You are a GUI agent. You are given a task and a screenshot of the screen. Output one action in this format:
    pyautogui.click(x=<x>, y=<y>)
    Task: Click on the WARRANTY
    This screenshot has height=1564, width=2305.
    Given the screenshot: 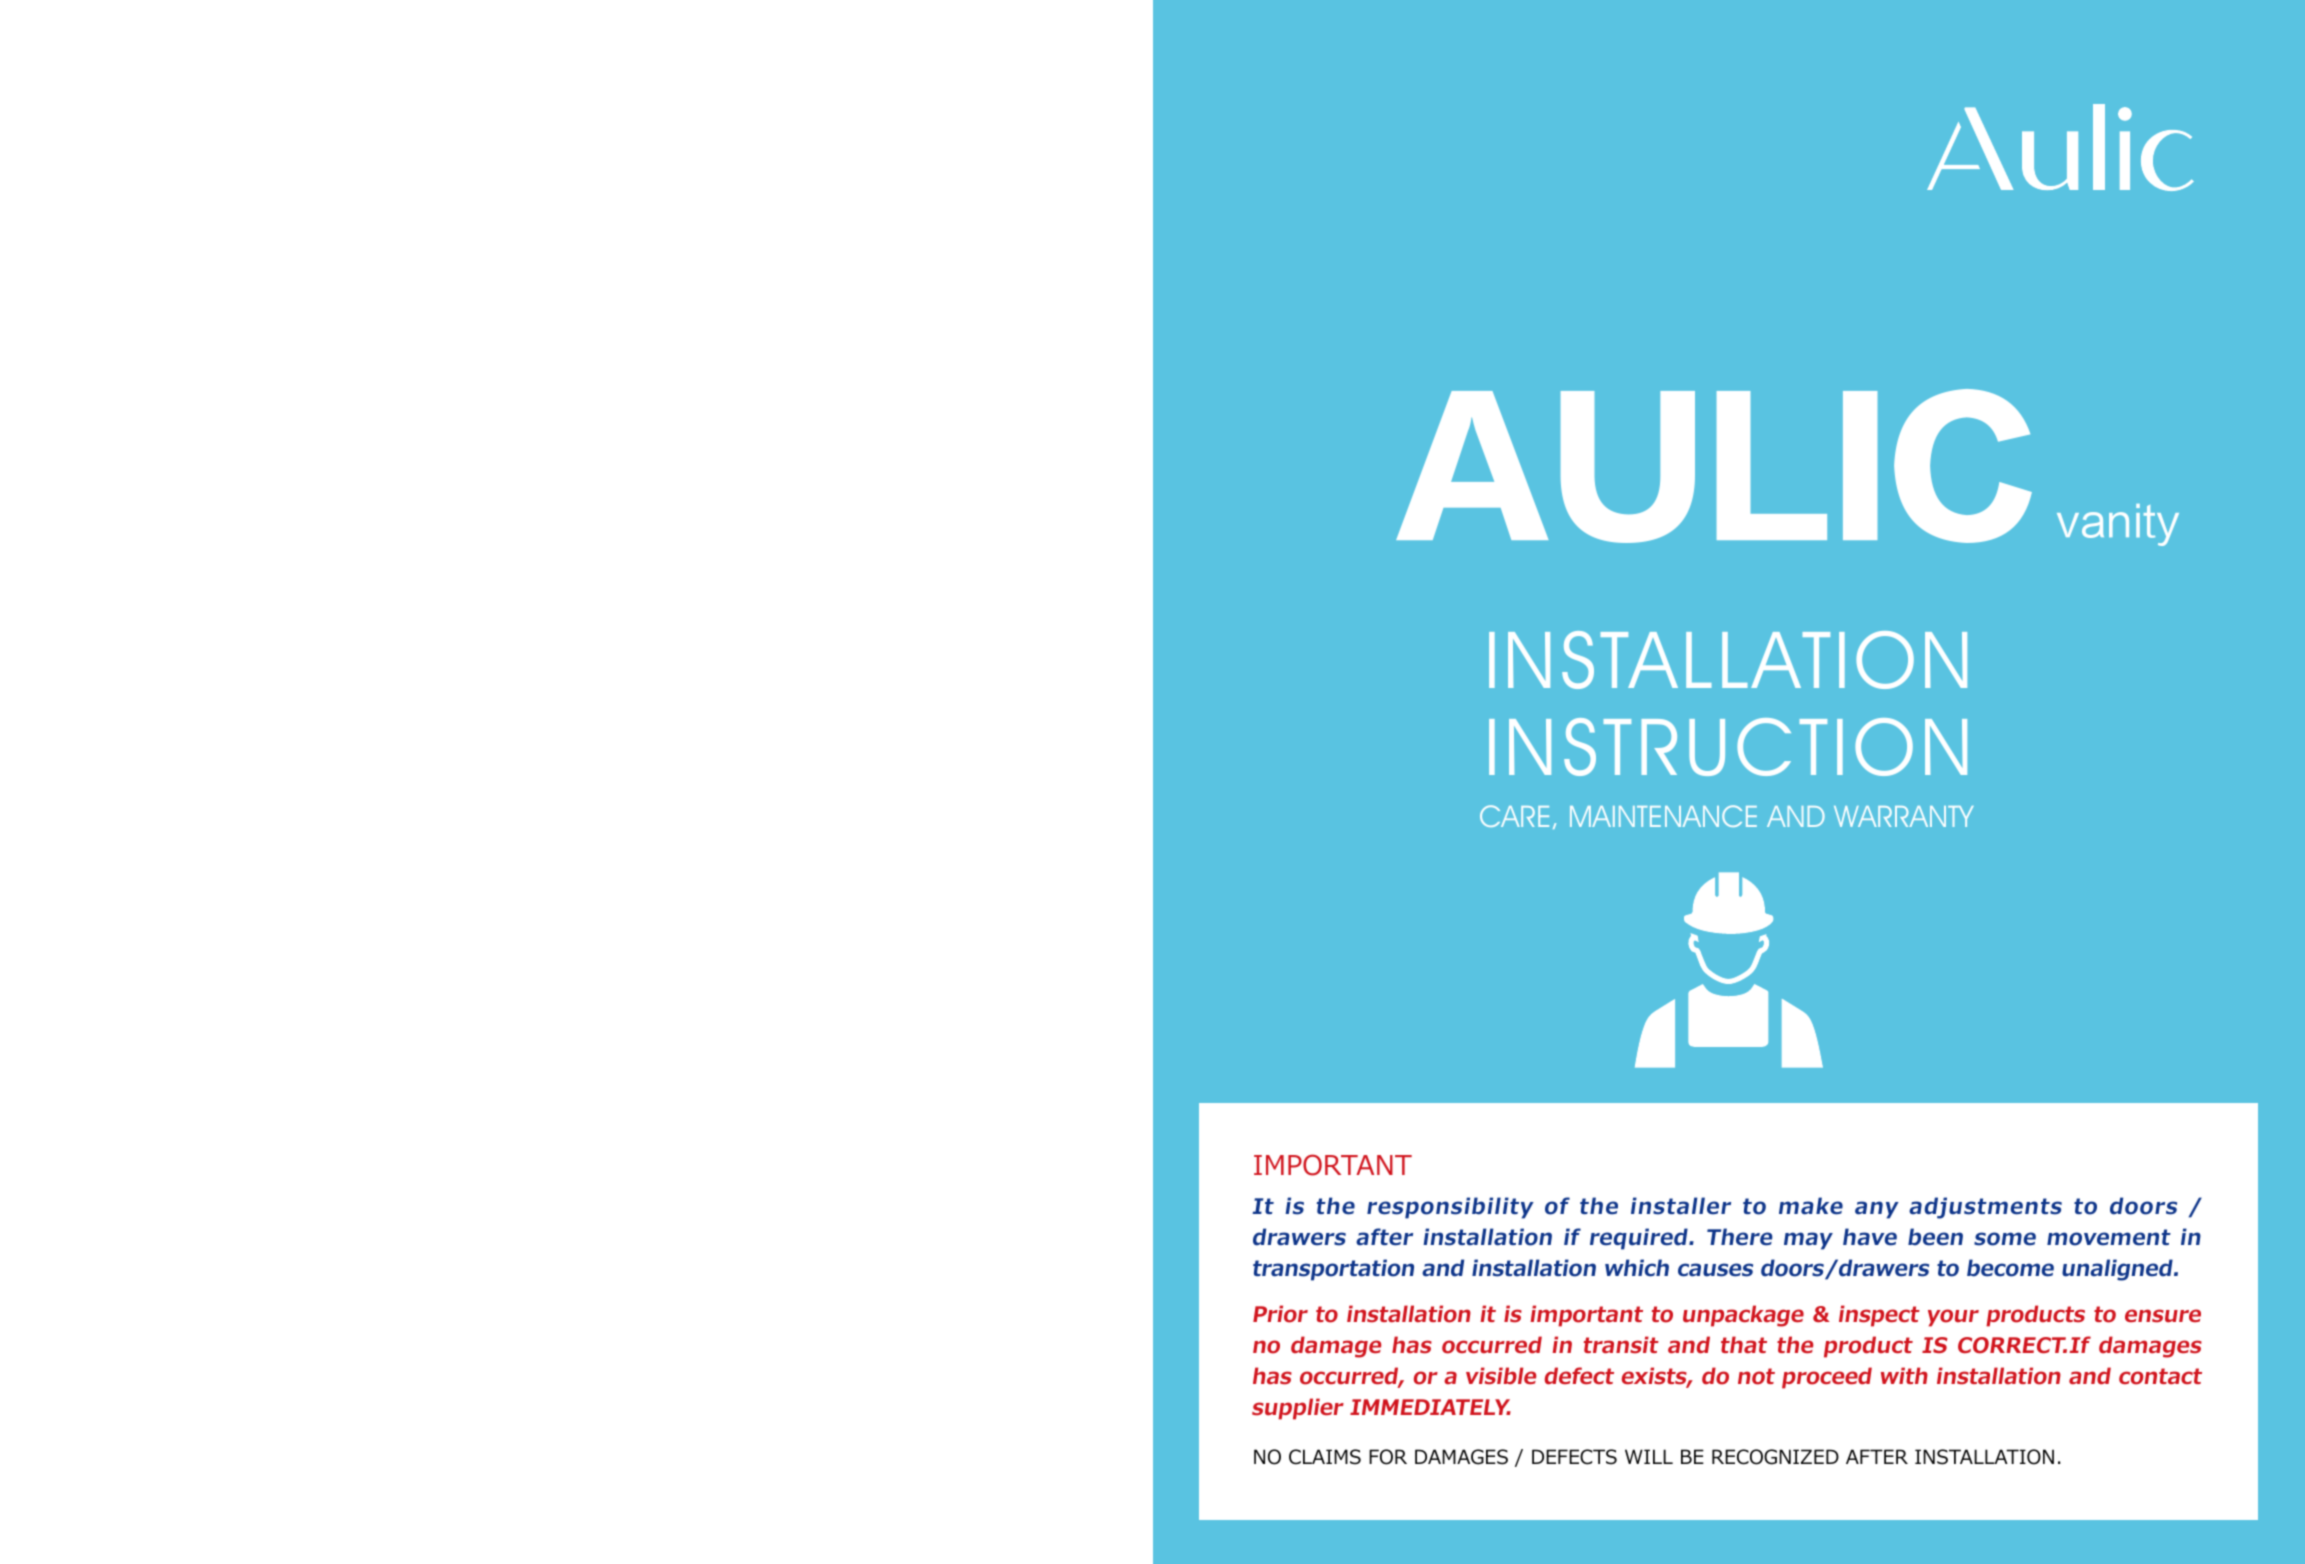 What is the action you would take?
    pyautogui.click(x=1904, y=816)
